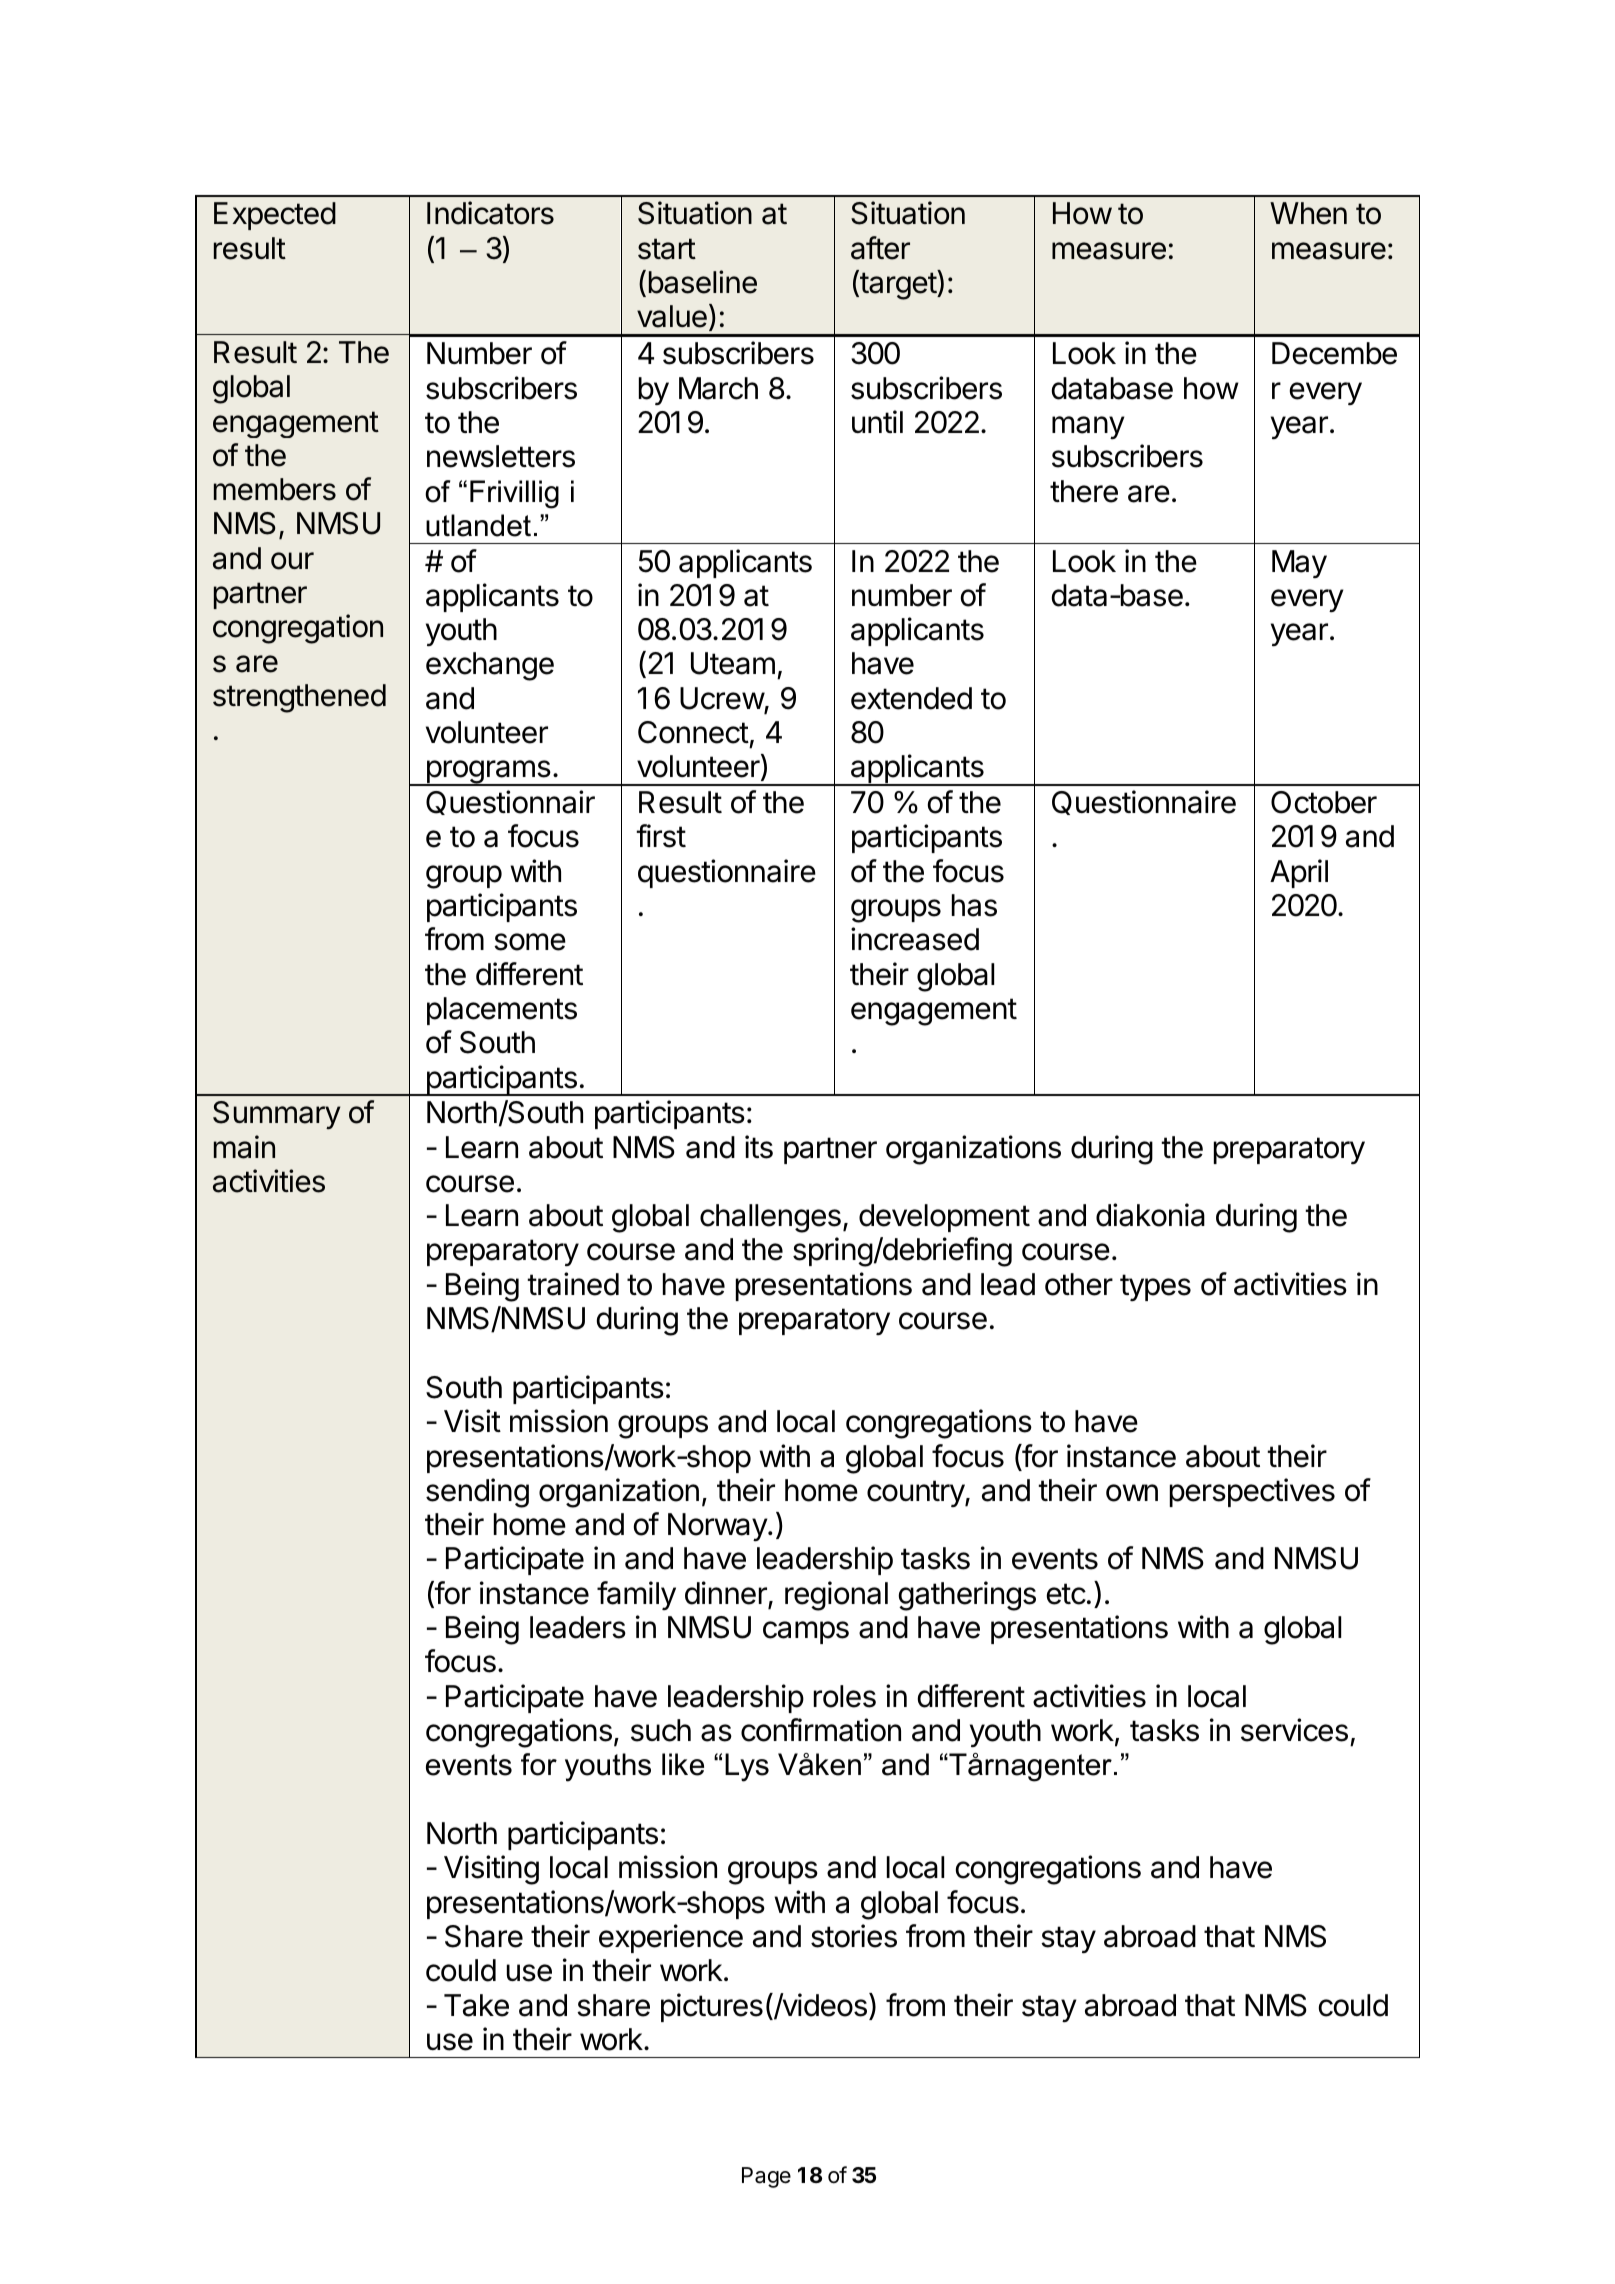 The height and width of the screenshot is (2284, 1615). What do you see at coordinates (770, 1218) in the screenshot?
I see `challenges` at bounding box center [770, 1218].
